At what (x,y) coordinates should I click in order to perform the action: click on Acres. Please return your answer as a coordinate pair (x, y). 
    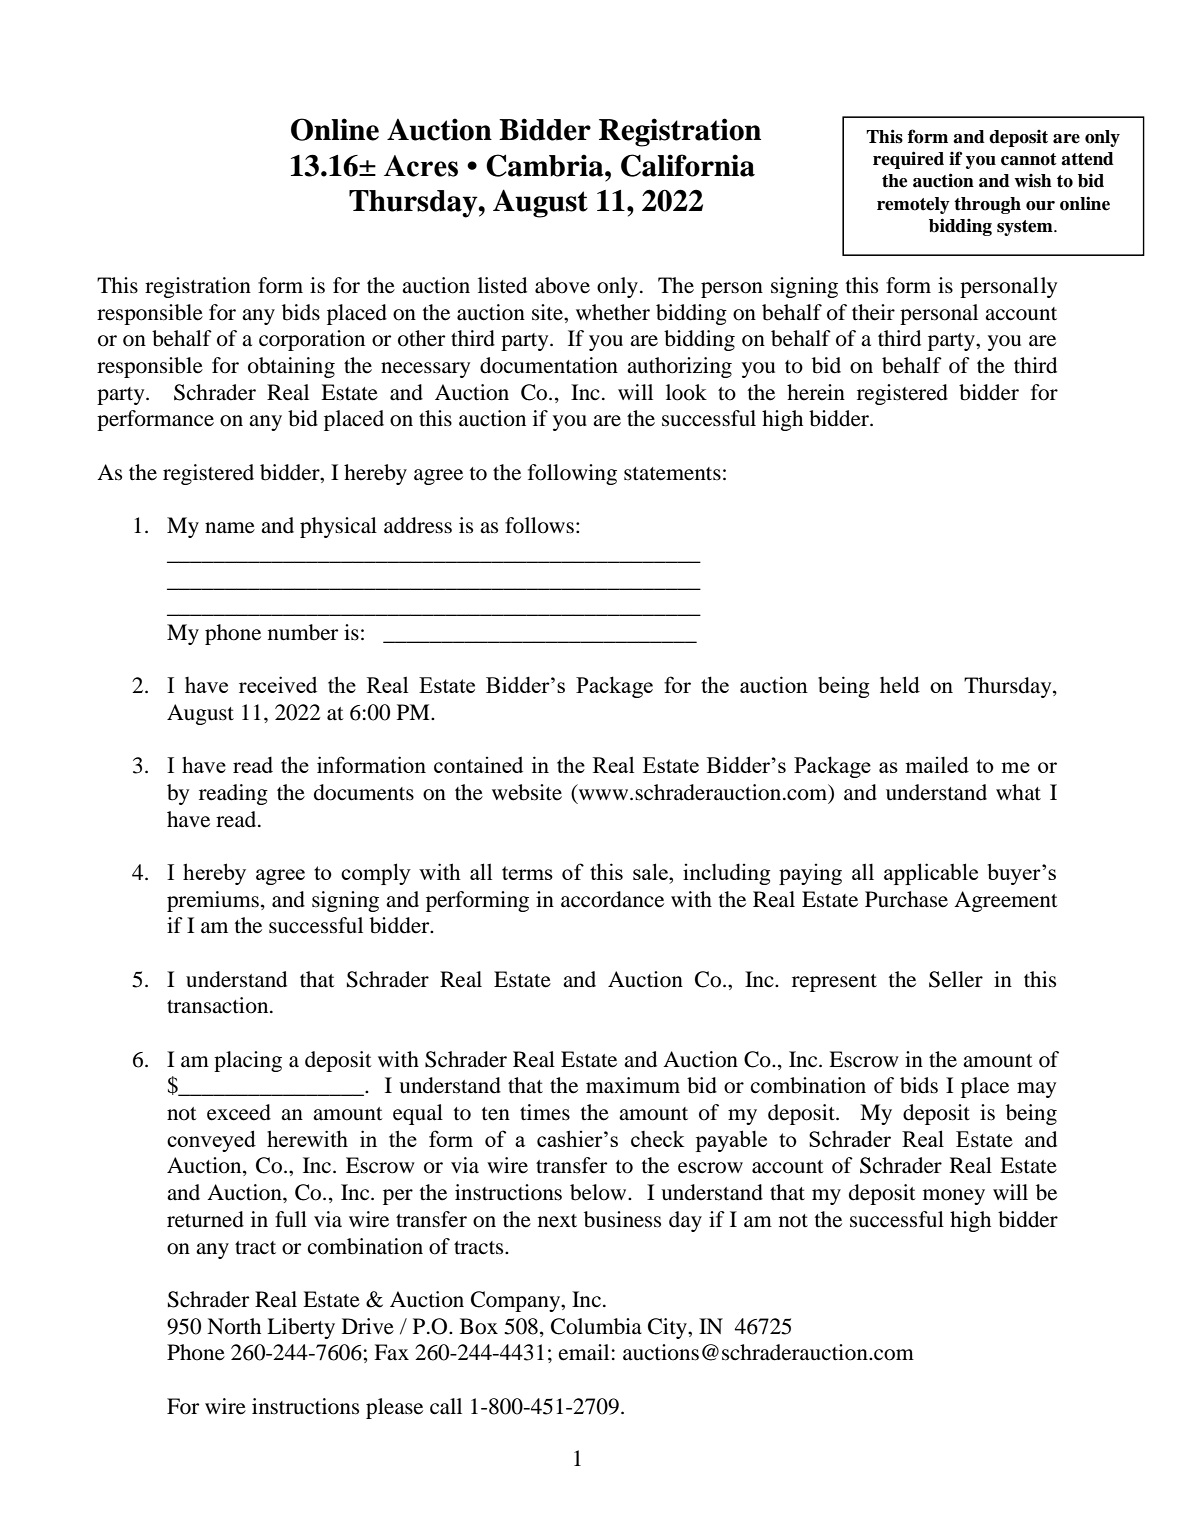
    Looking at the image, I should click on (421, 166).
